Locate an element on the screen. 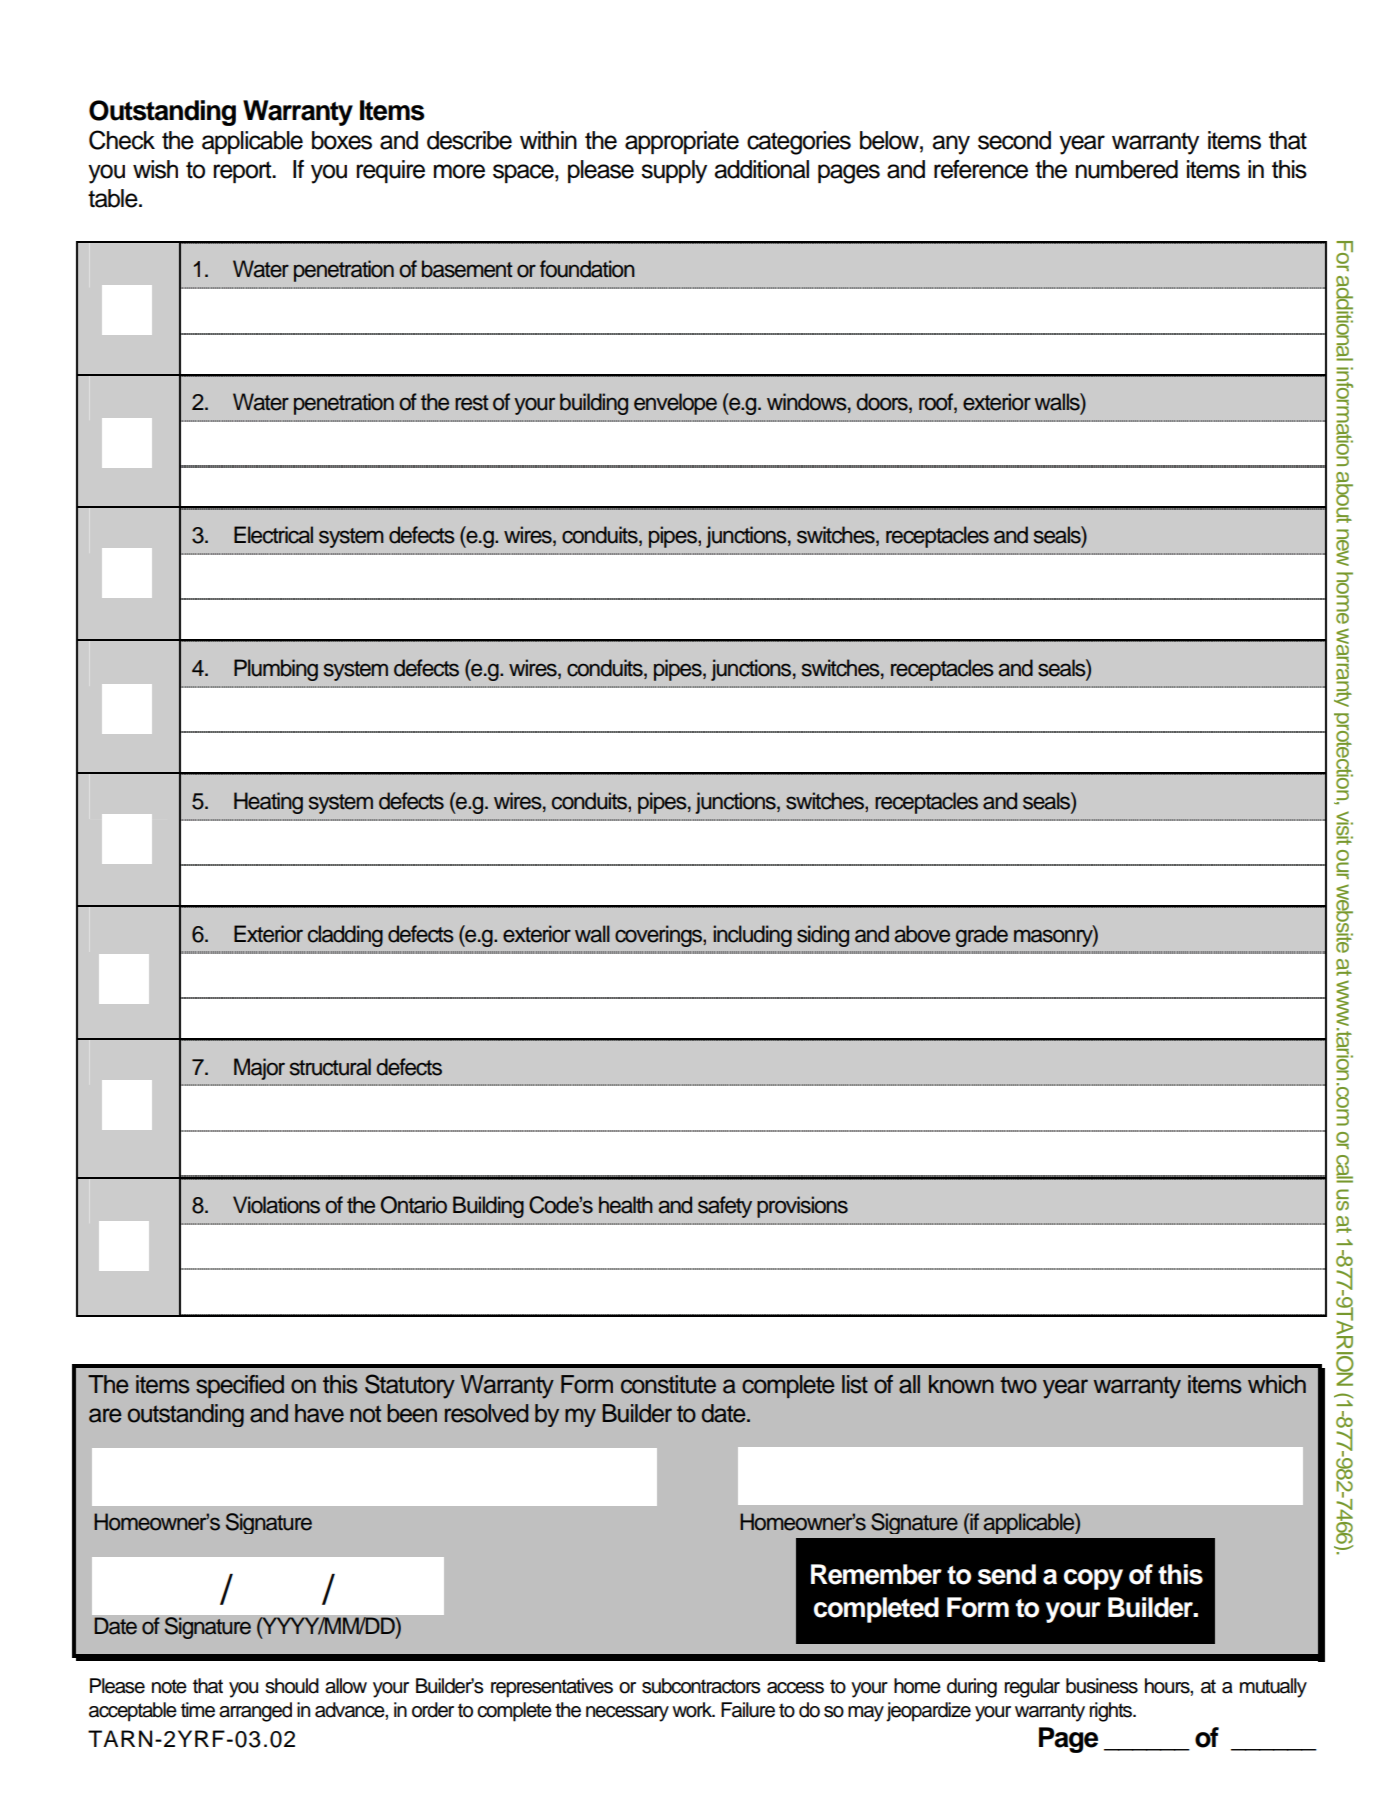 The image size is (1390, 1799). rest is located at coordinates (472, 403).
